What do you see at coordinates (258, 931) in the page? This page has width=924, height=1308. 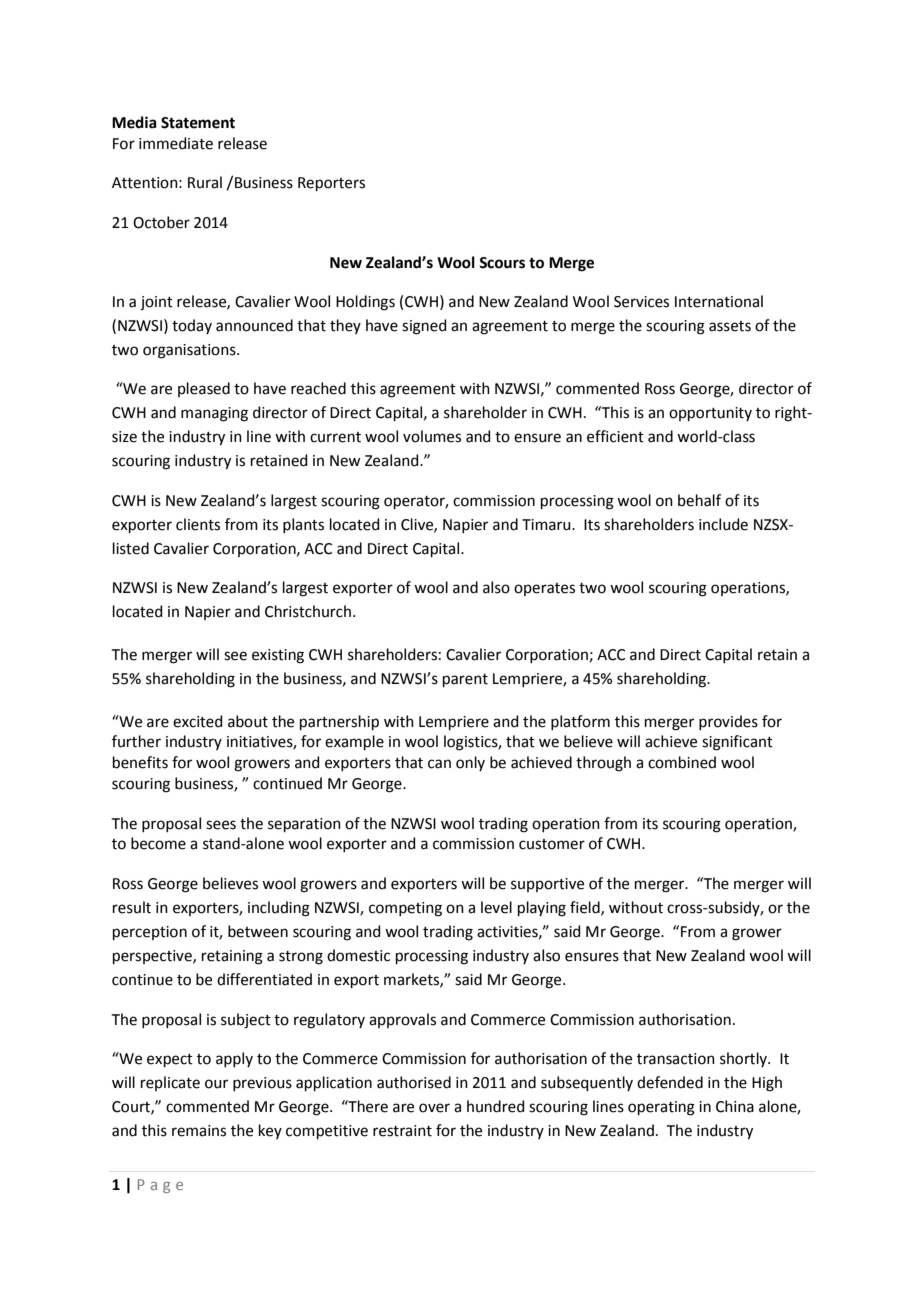 I see `between` at bounding box center [258, 931].
